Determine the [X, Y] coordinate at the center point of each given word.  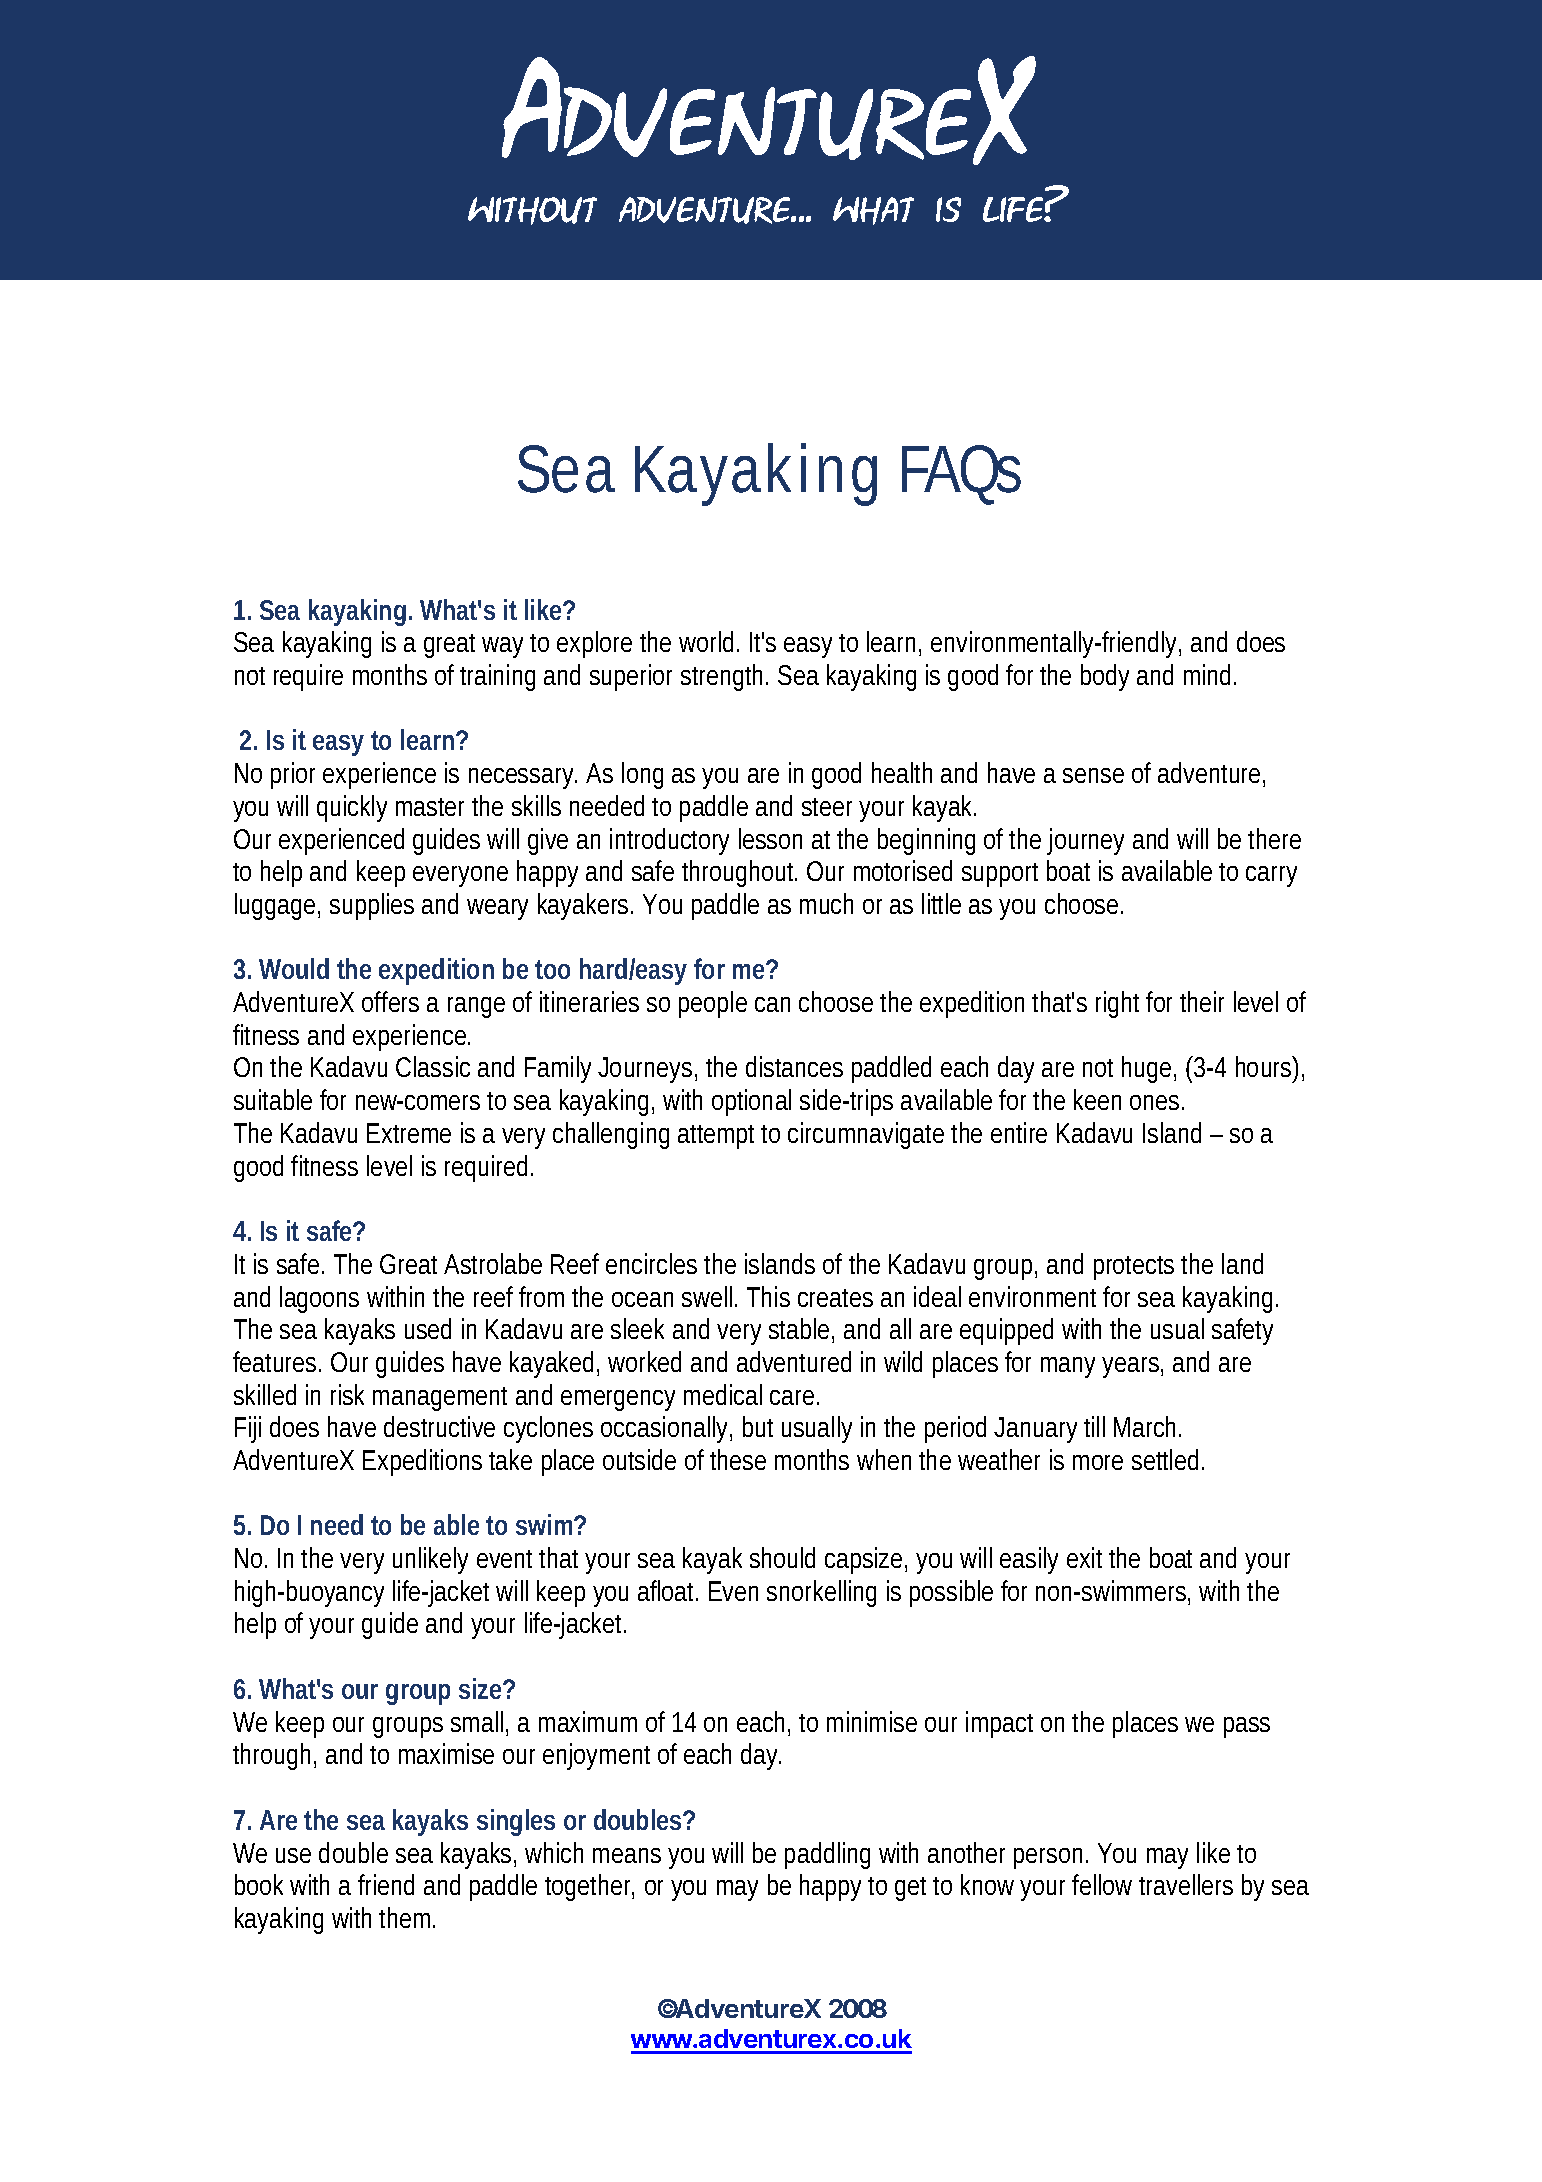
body [1105, 677]
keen [1097, 1099]
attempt [720, 1137]
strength [724, 677]
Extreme [409, 1133]
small [479, 1721]
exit [1084, 1557]
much [826, 903]
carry [1271, 876]
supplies [372, 906]
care [794, 1397]
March [1147, 1426]
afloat [668, 1590]
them [407, 1917]
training [497, 677]
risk [347, 1394]
